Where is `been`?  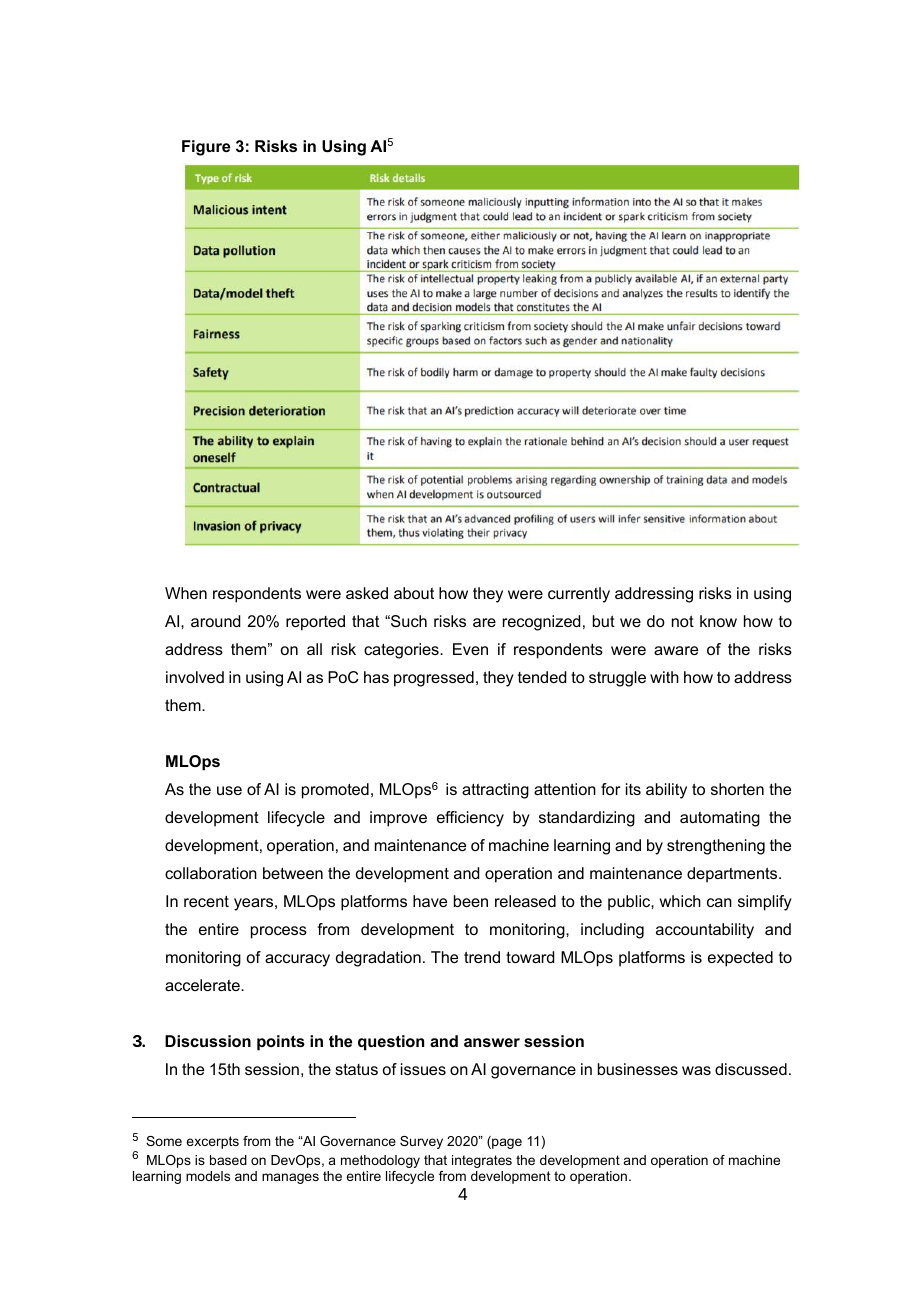 been is located at coordinates (471, 901).
